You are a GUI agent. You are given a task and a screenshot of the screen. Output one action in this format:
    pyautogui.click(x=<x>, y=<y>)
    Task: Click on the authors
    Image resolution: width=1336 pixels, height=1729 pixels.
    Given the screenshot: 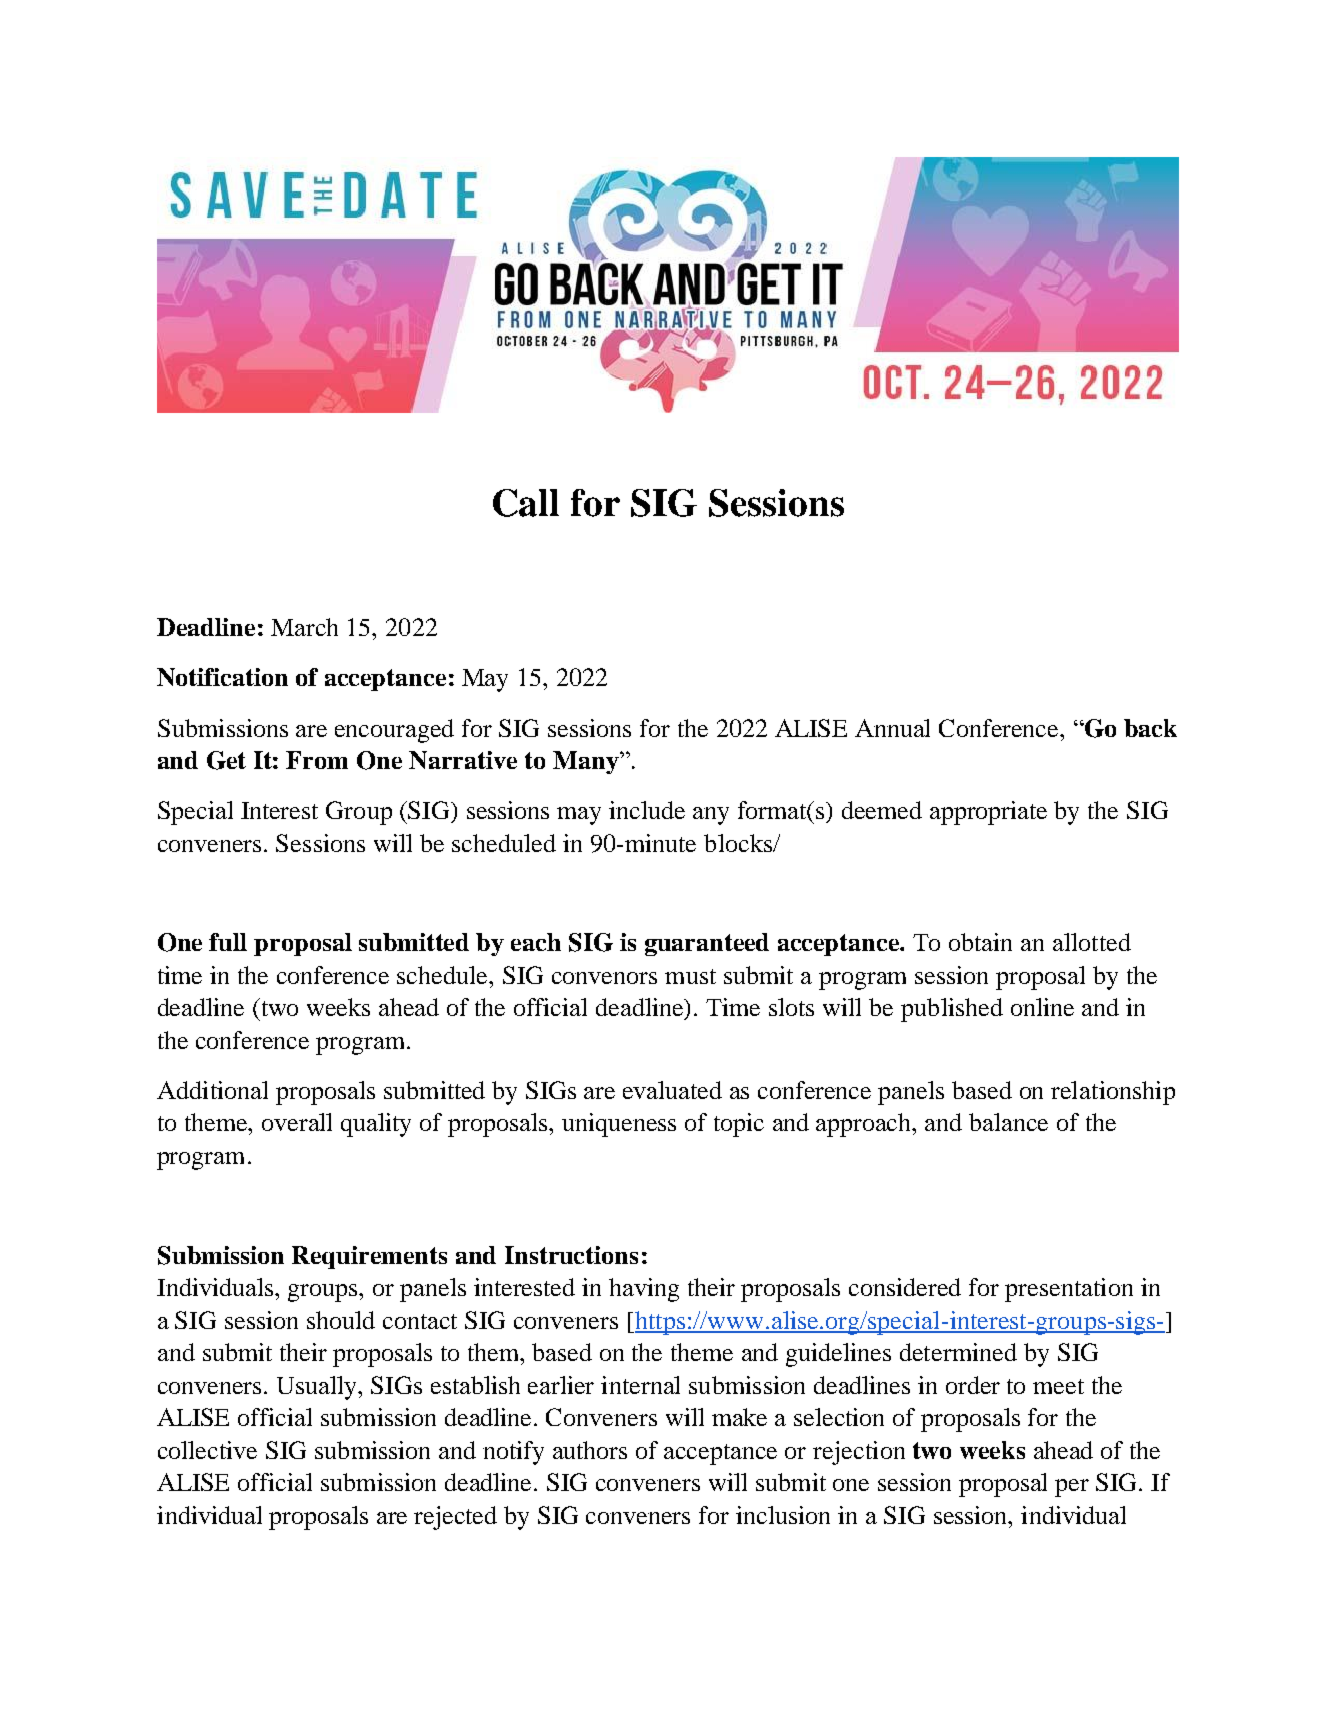 What is the action you would take?
    pyautogui.click(x=590, y=1450)
